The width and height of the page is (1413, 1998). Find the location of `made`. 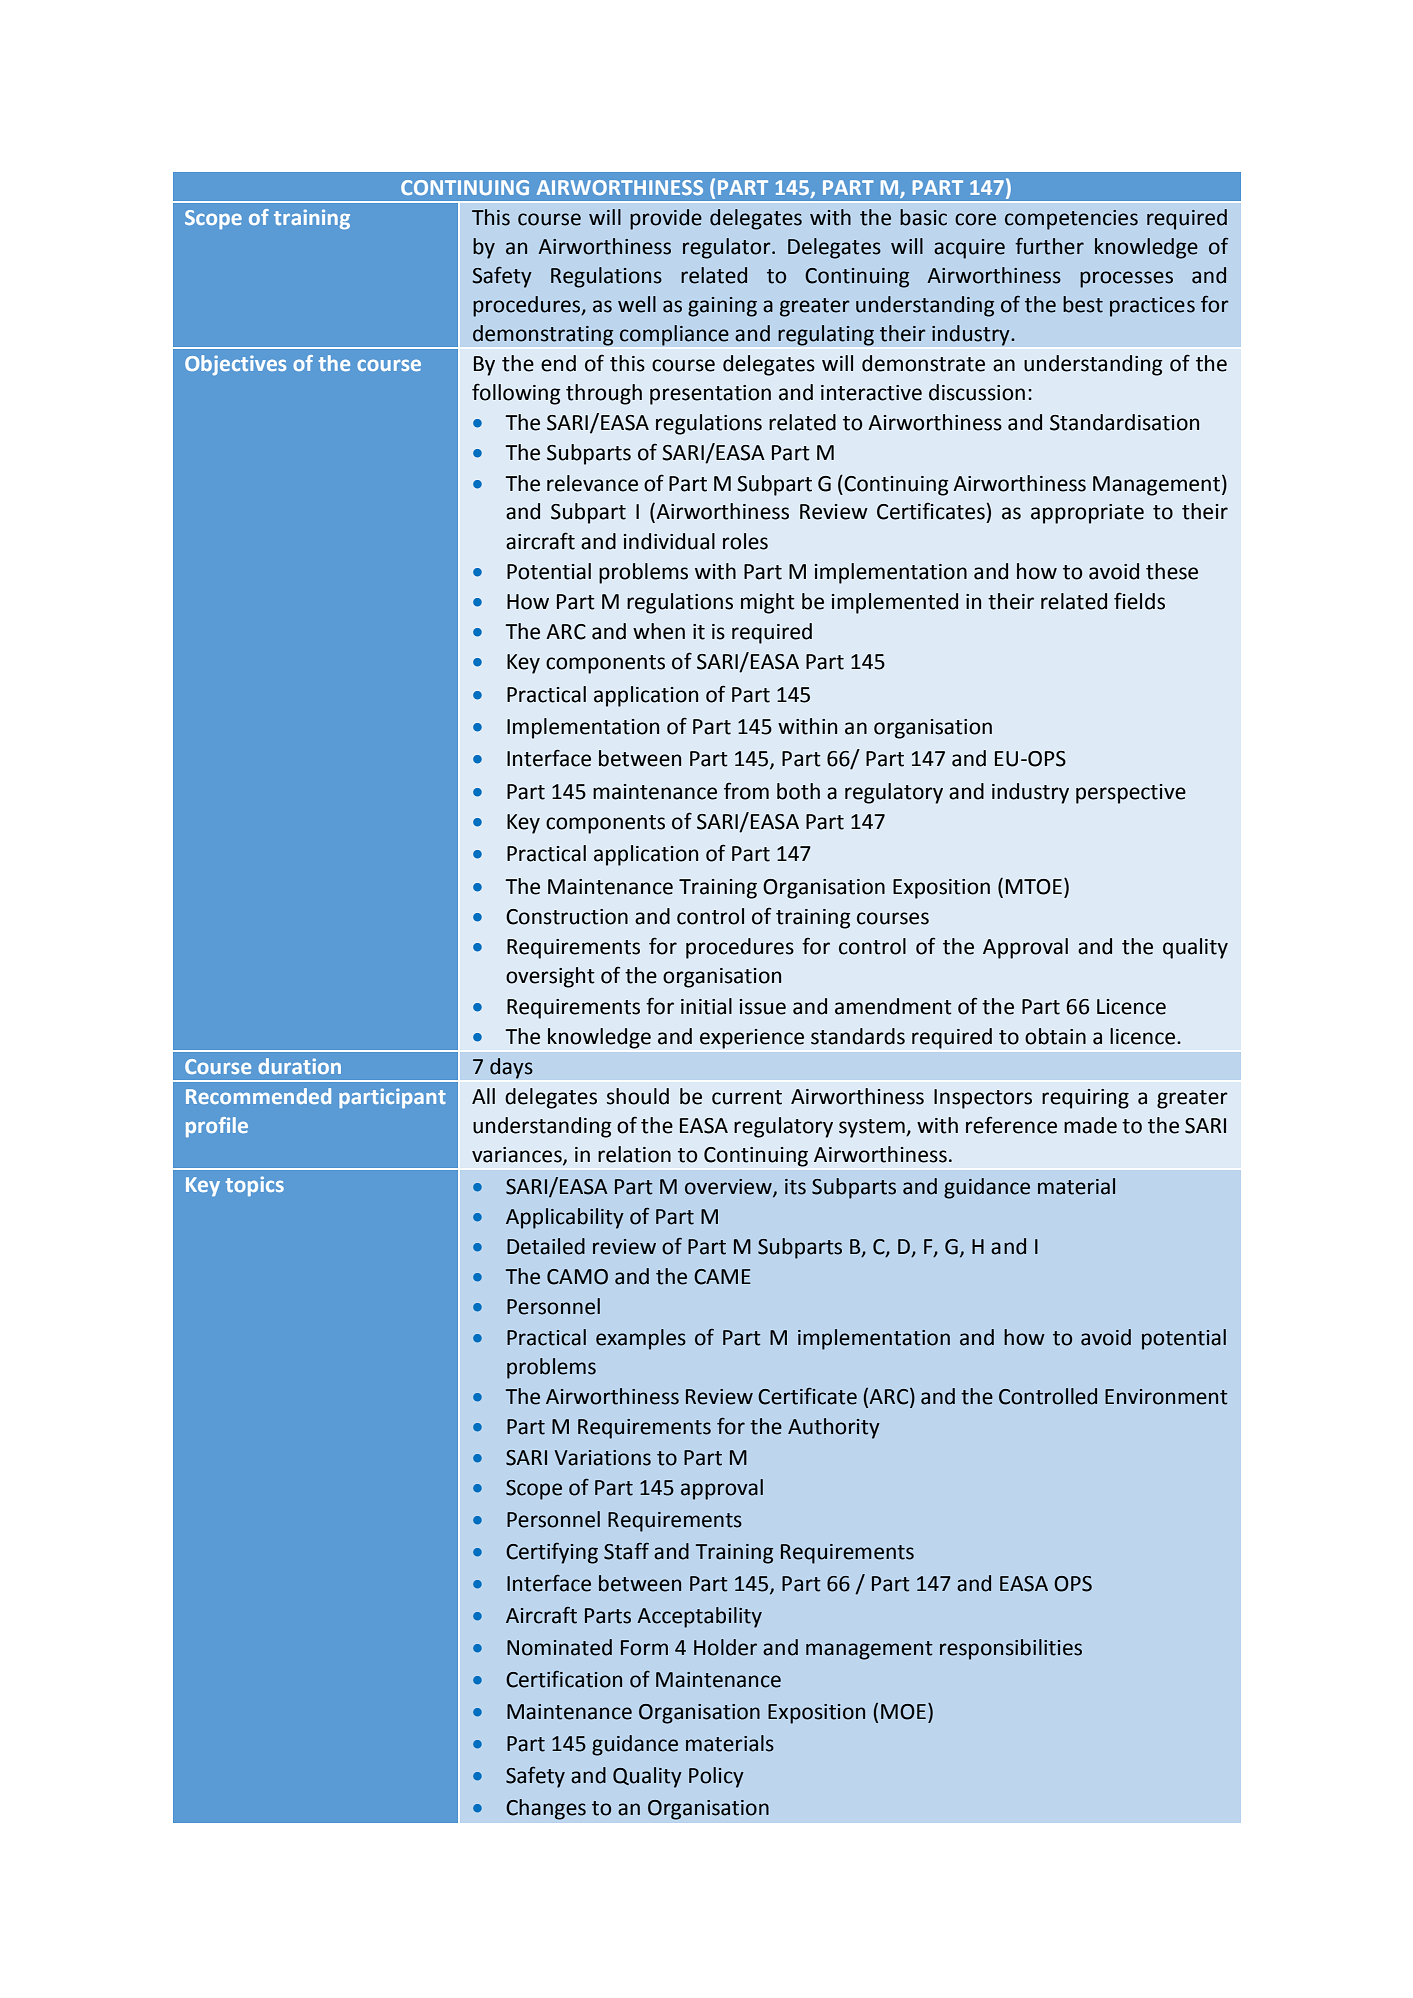

made is located at coordinates (1090, 1125).
